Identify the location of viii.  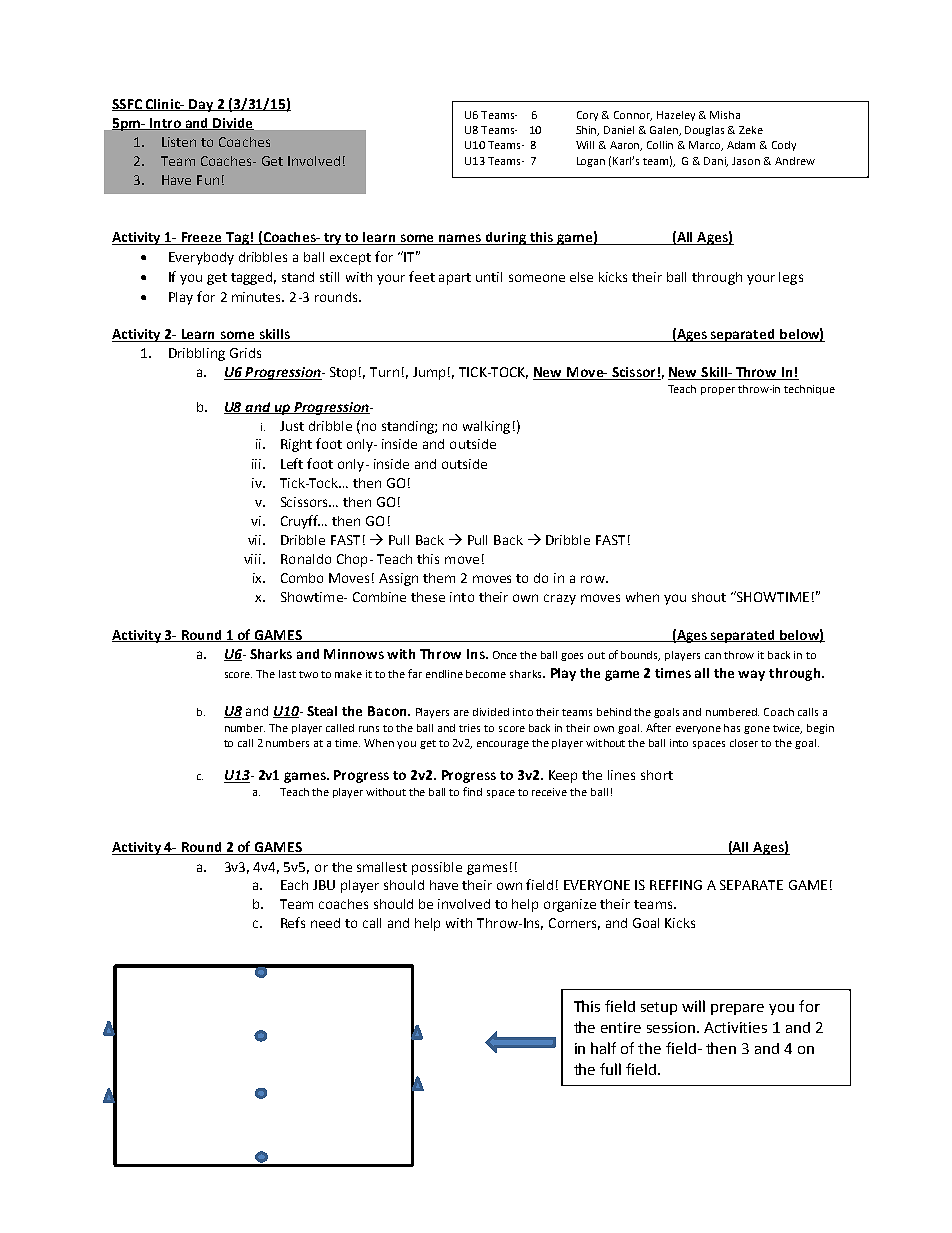
(252, 559).
